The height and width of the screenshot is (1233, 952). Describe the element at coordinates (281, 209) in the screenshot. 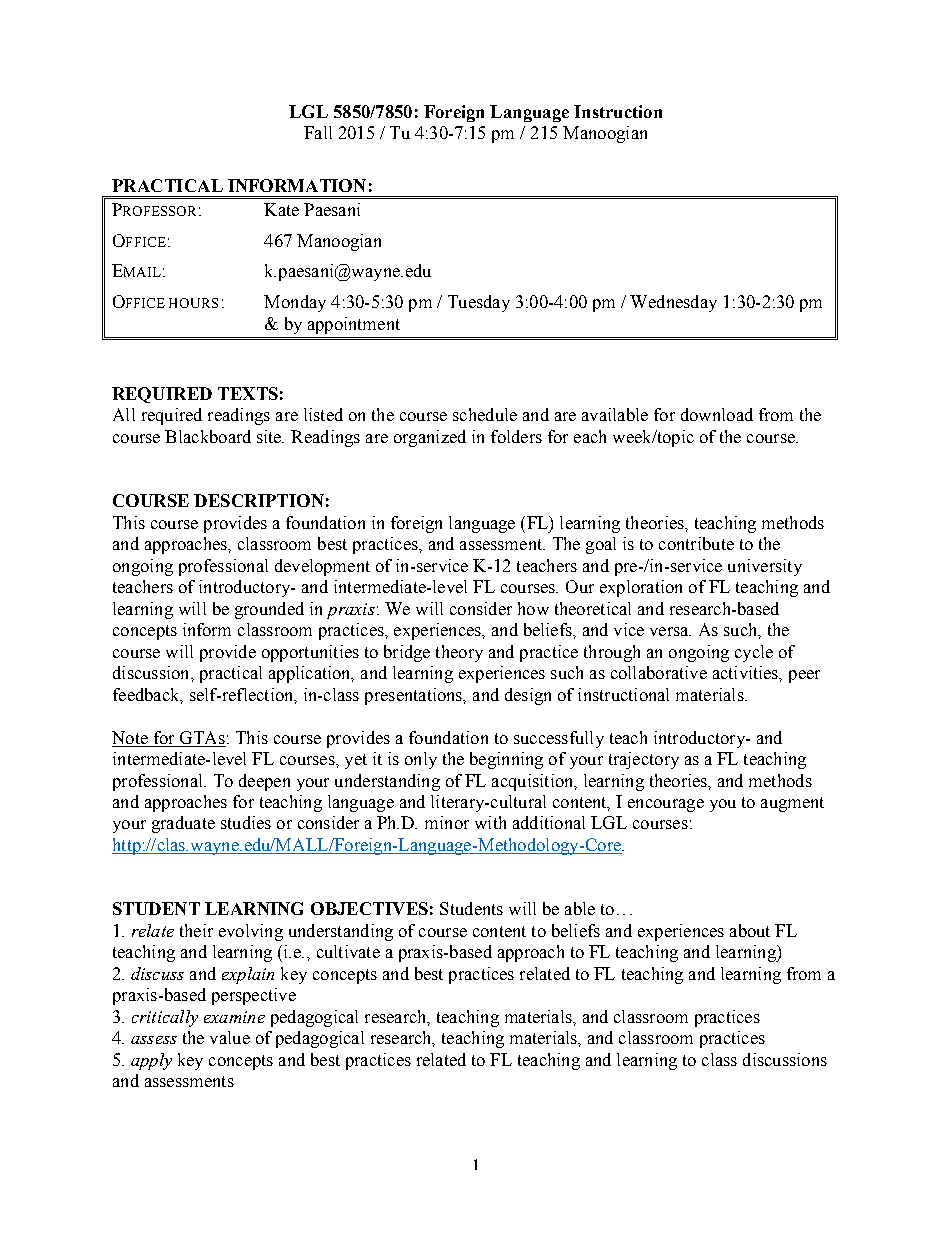

I see `Kate` at that location.
